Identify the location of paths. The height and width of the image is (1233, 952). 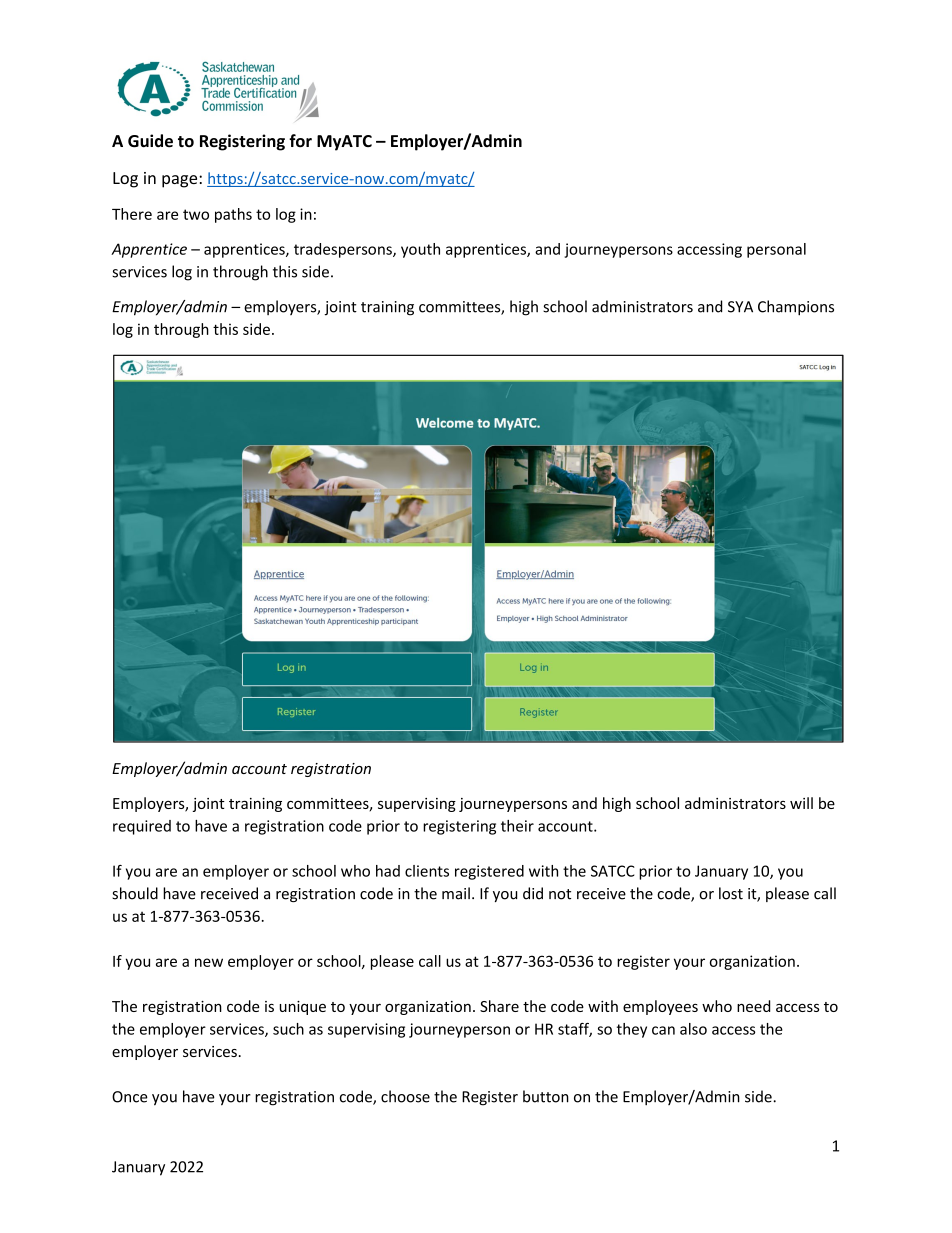
(233, 215).
